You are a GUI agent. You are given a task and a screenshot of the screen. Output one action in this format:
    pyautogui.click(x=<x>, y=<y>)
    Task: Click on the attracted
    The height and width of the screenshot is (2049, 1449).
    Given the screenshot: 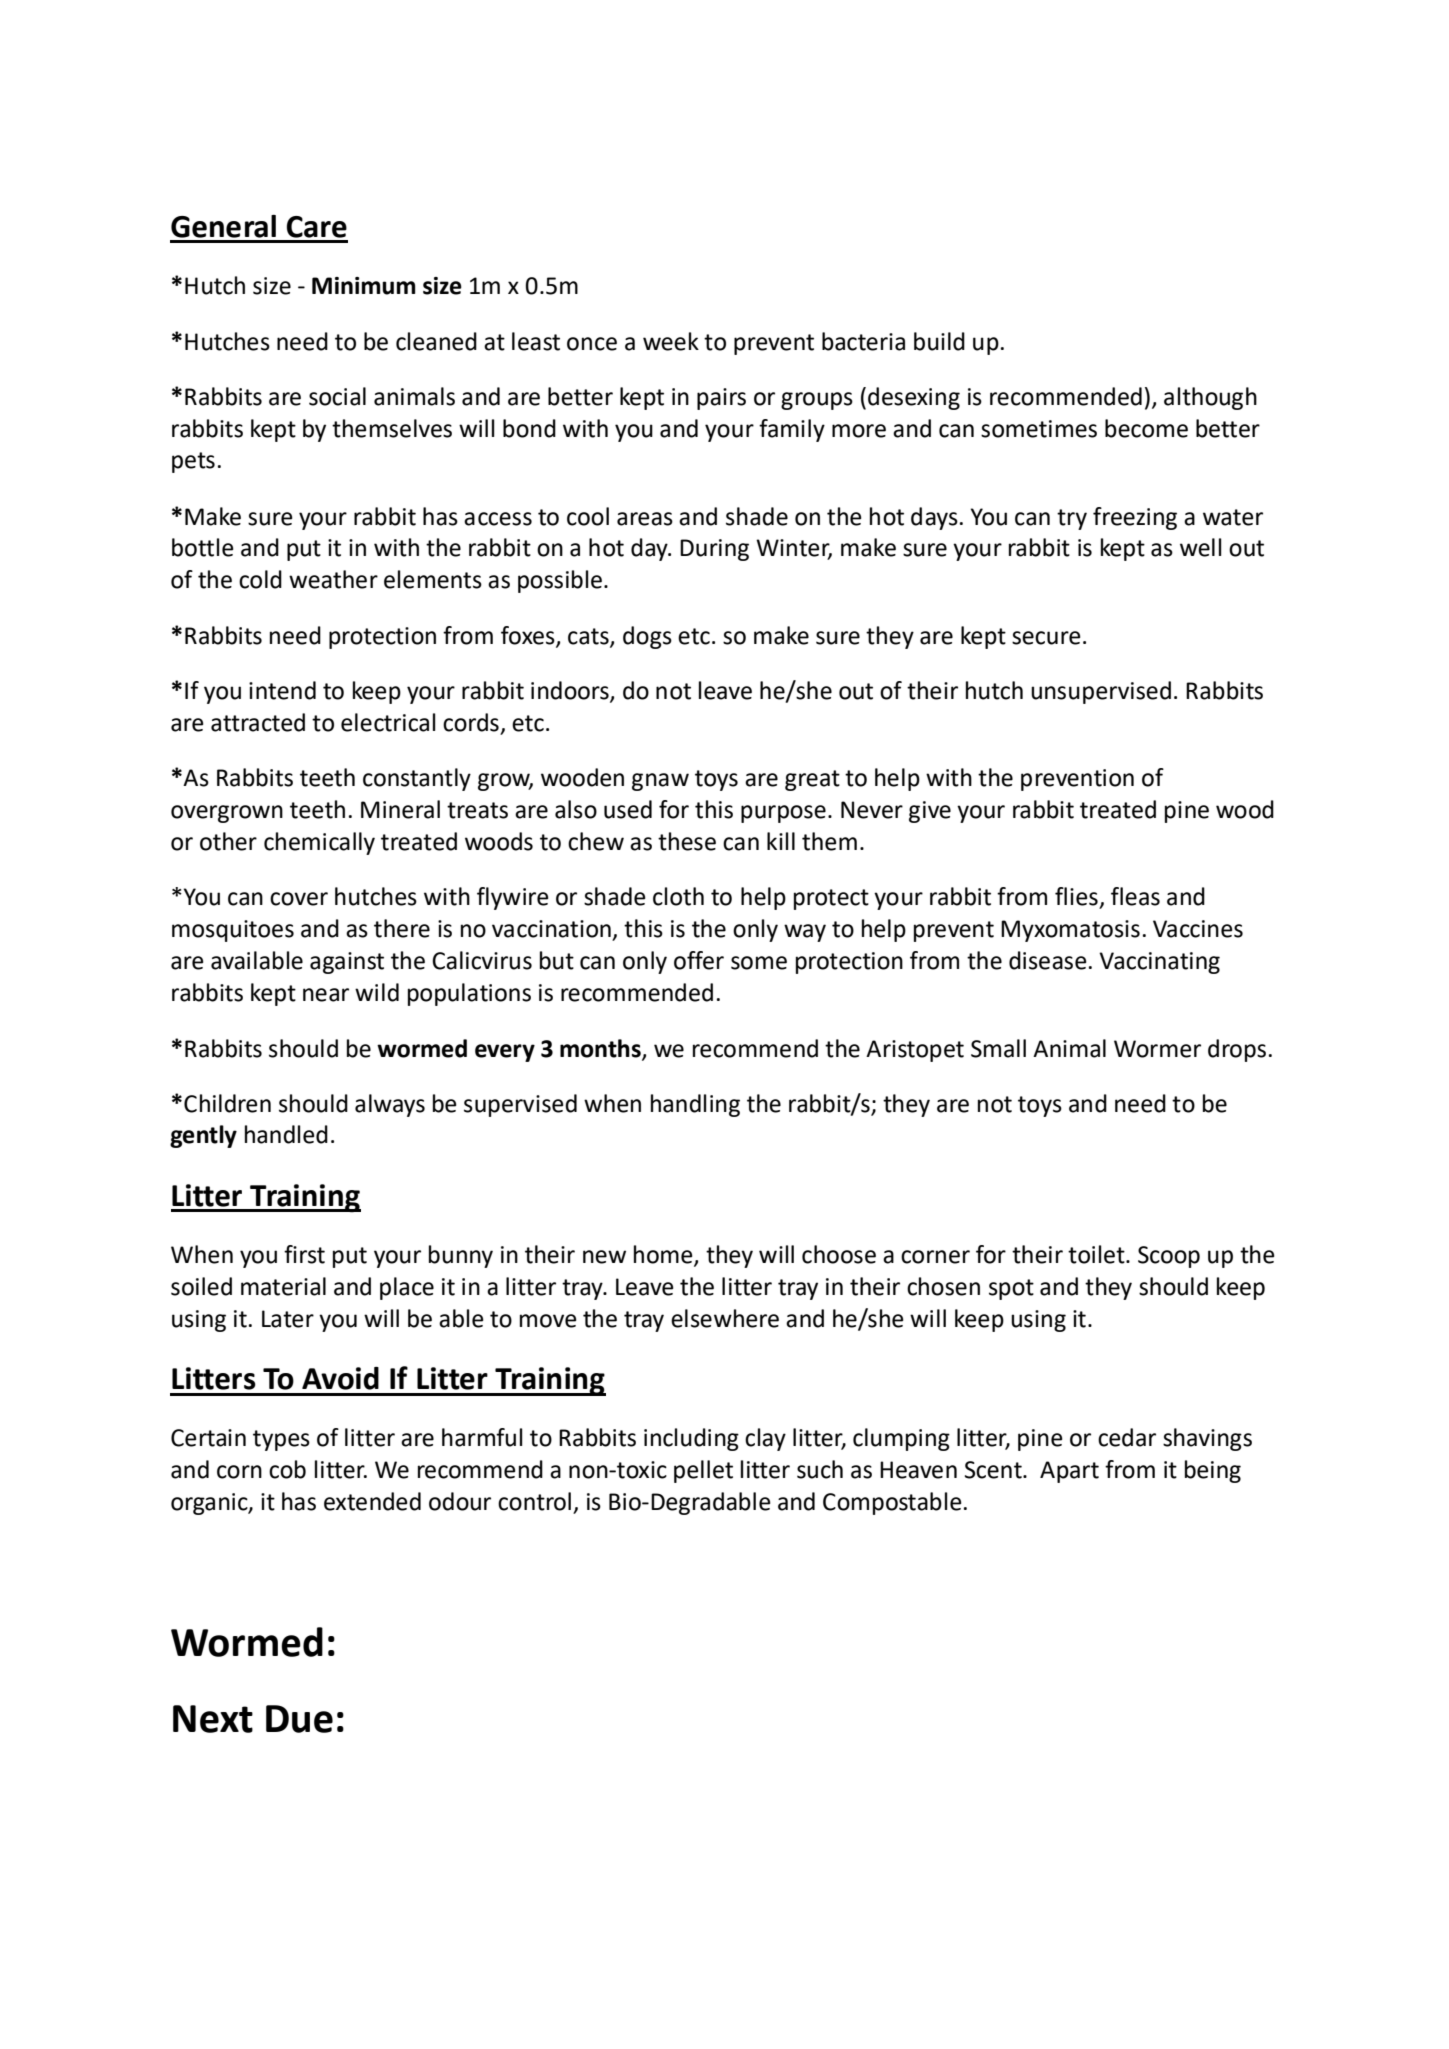 What is the action you would take?
    pyautogui.click(x=258, y=722)
